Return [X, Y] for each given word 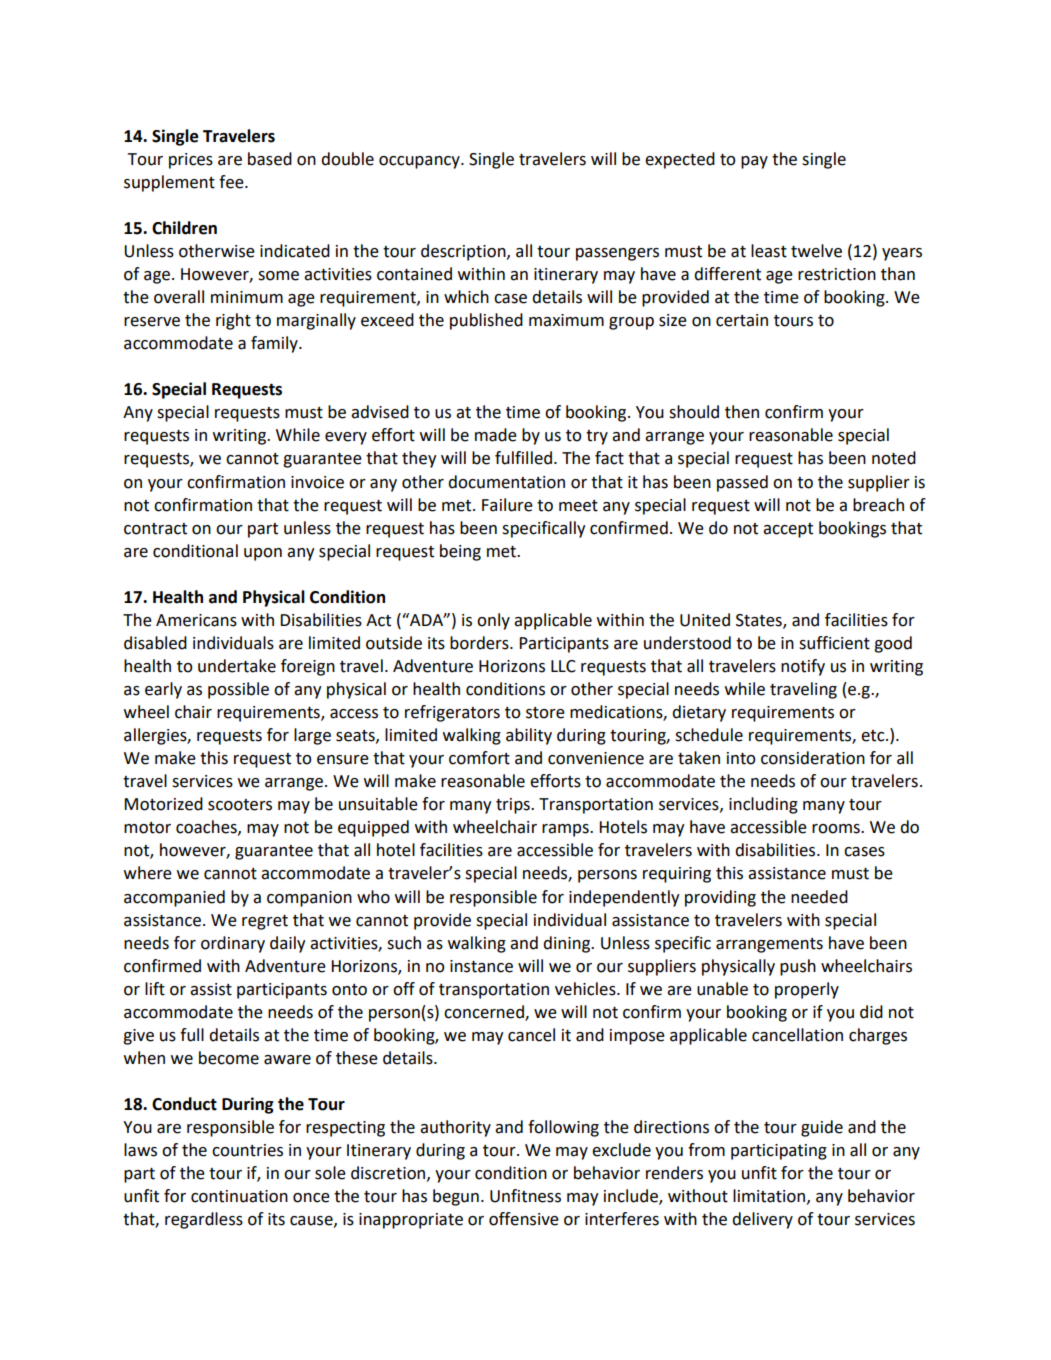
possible [238, 690]
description [464, 252]
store [545, 713]
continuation [239, 1196]
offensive [524, 1219]
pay [754, 162]
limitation [769, 1196]
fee [232, 182]
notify [803, 667]
